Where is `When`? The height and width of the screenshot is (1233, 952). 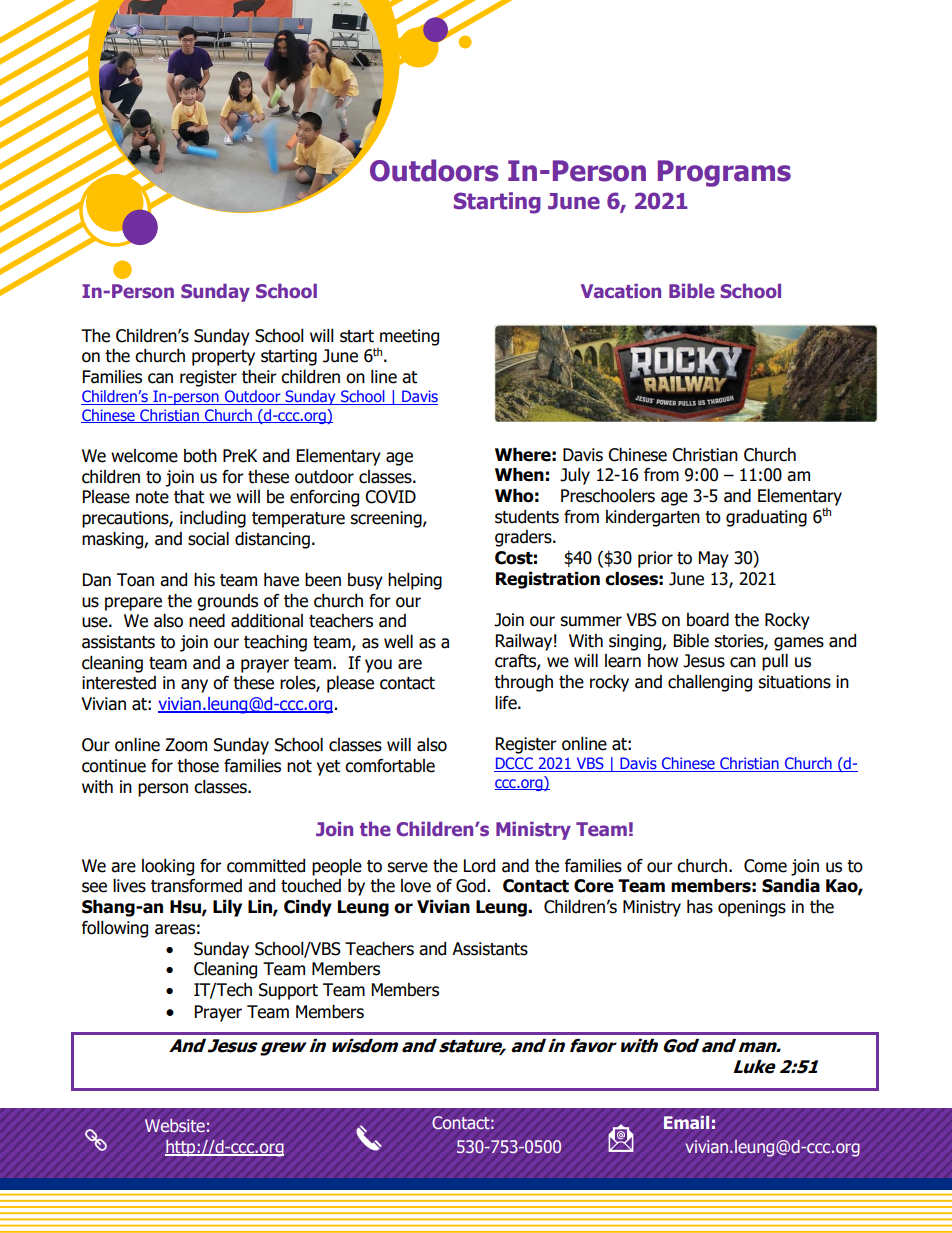 When is located at coordinates (519, 475).
